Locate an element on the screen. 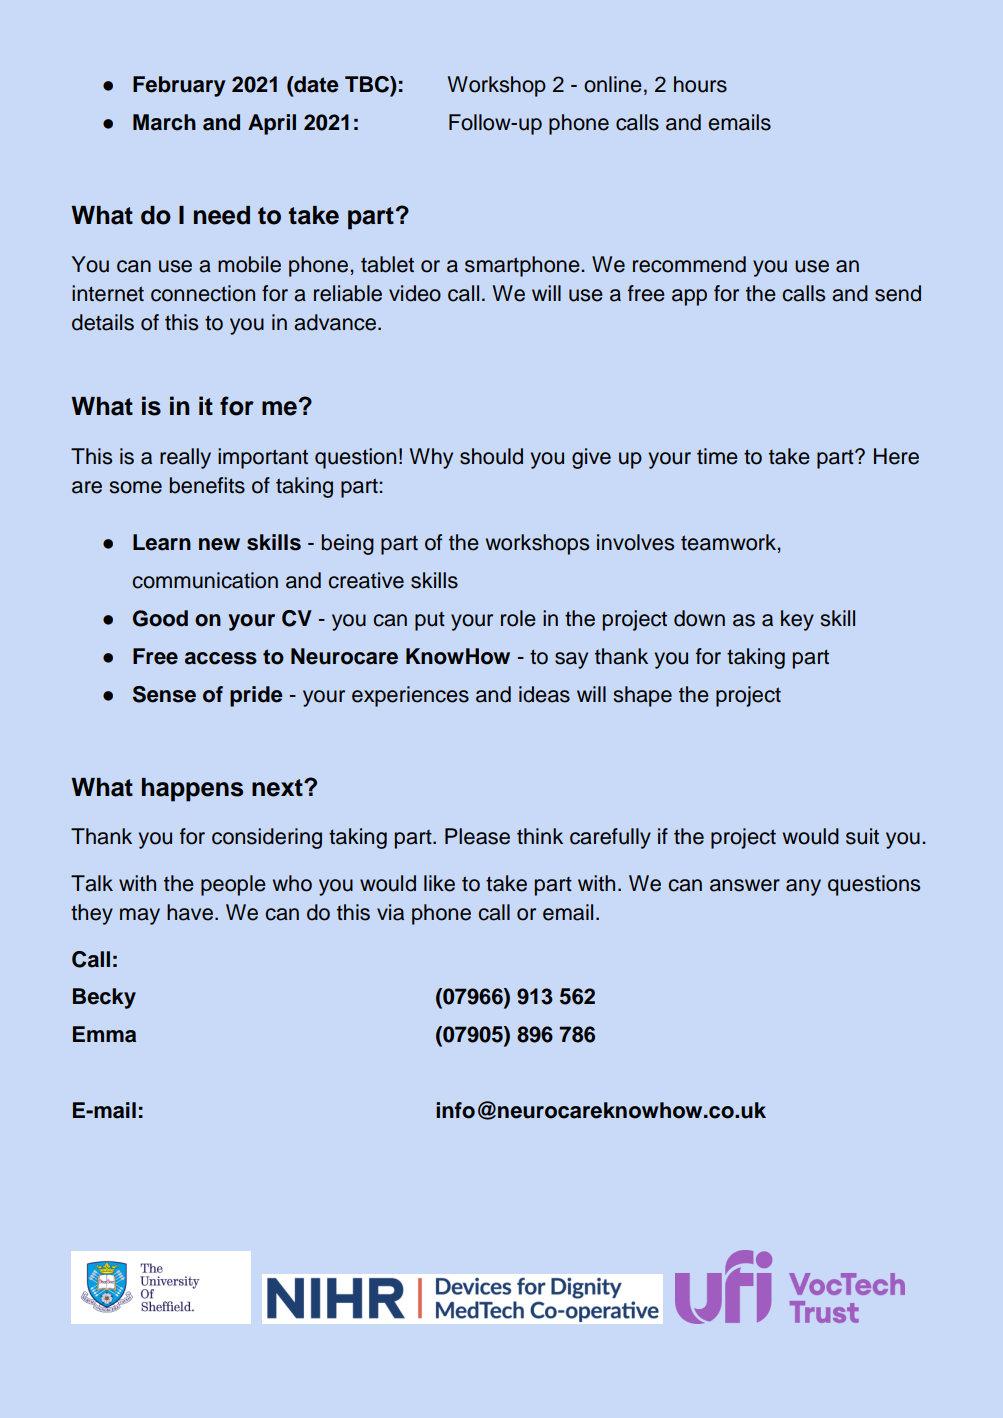  should is located at coordinates (491, 456).
